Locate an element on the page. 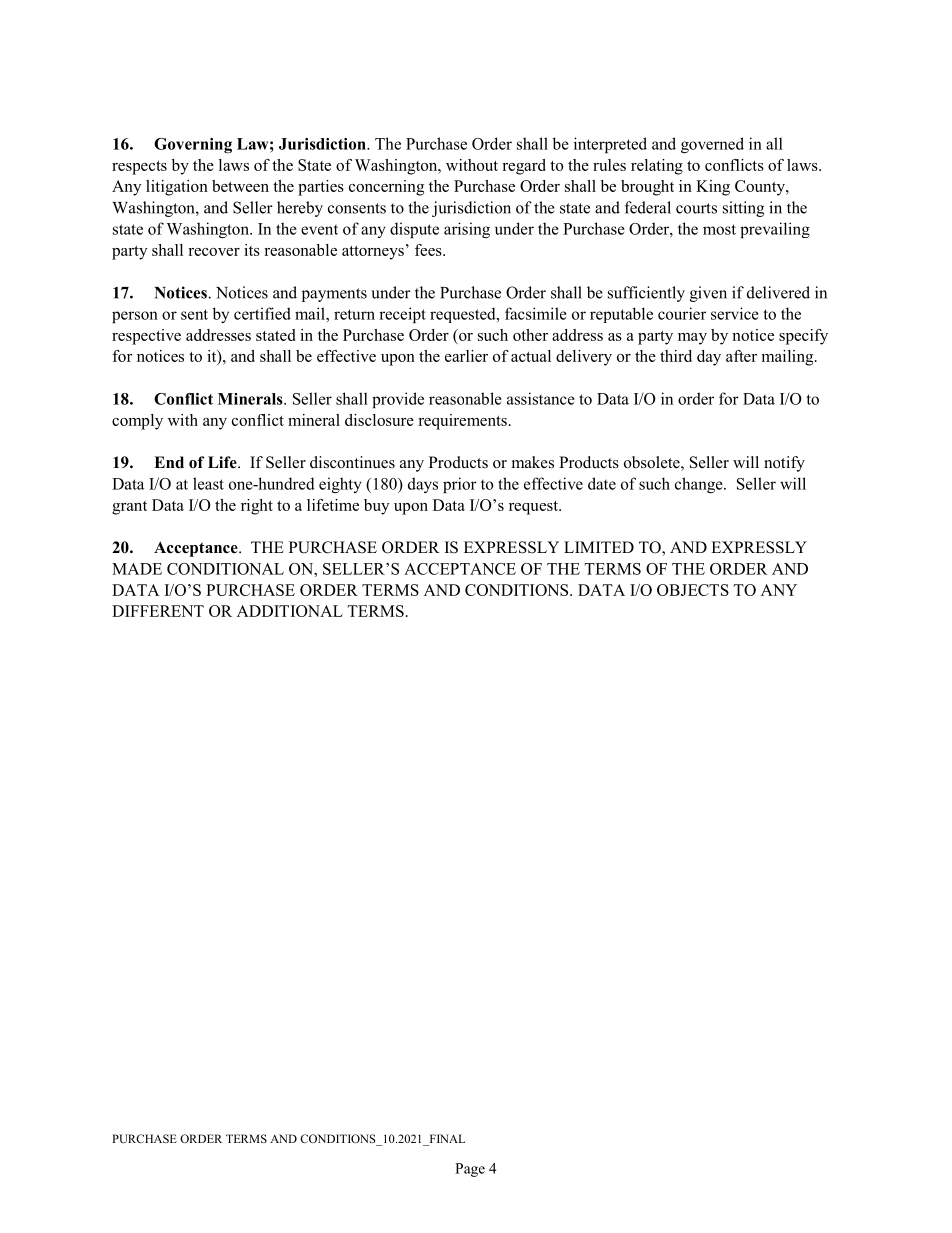 This image has height=1233, width=952. King is located at coordinates (713, 188).
